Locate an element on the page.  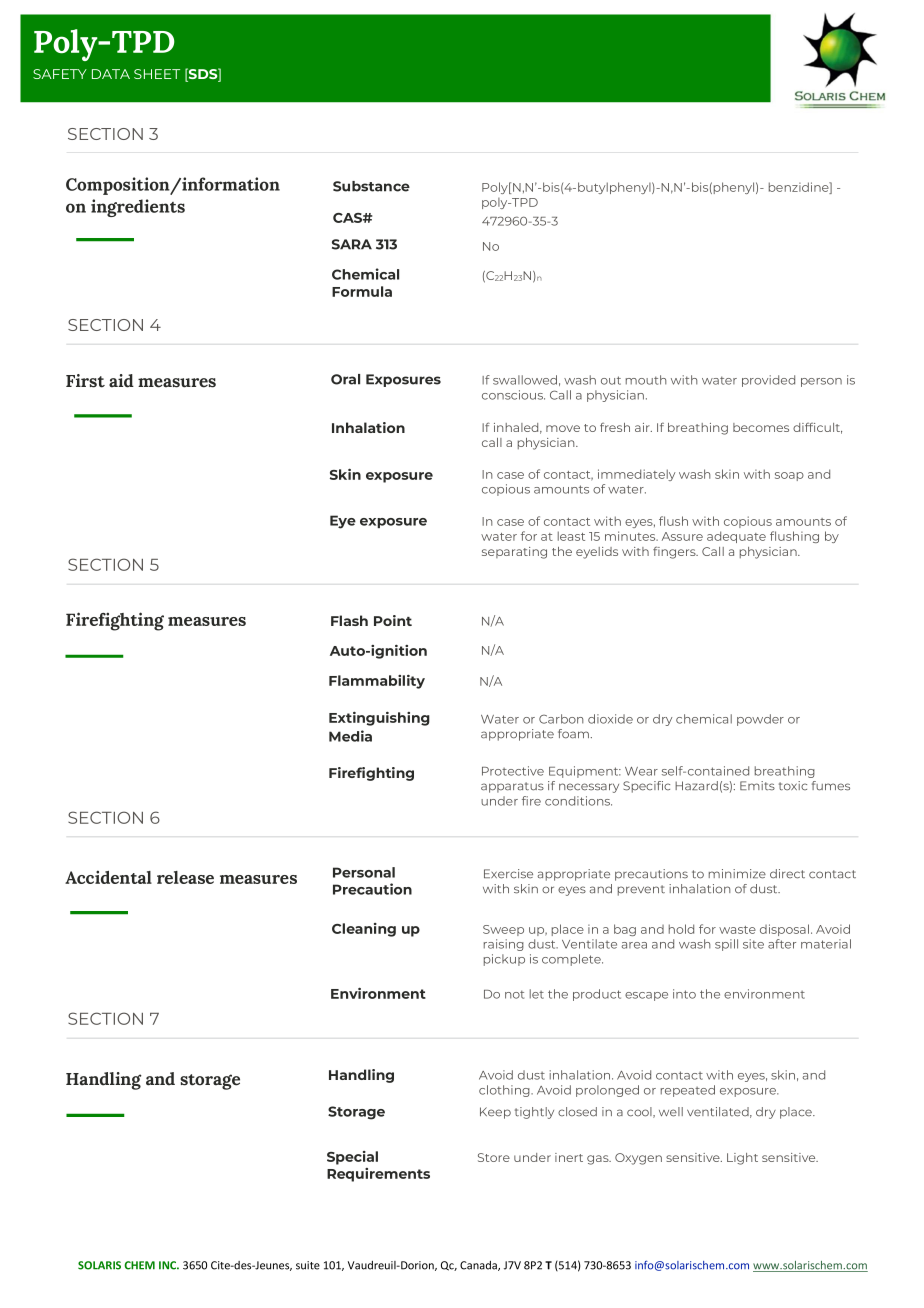
Flash is located at coordinates (349, 620).
